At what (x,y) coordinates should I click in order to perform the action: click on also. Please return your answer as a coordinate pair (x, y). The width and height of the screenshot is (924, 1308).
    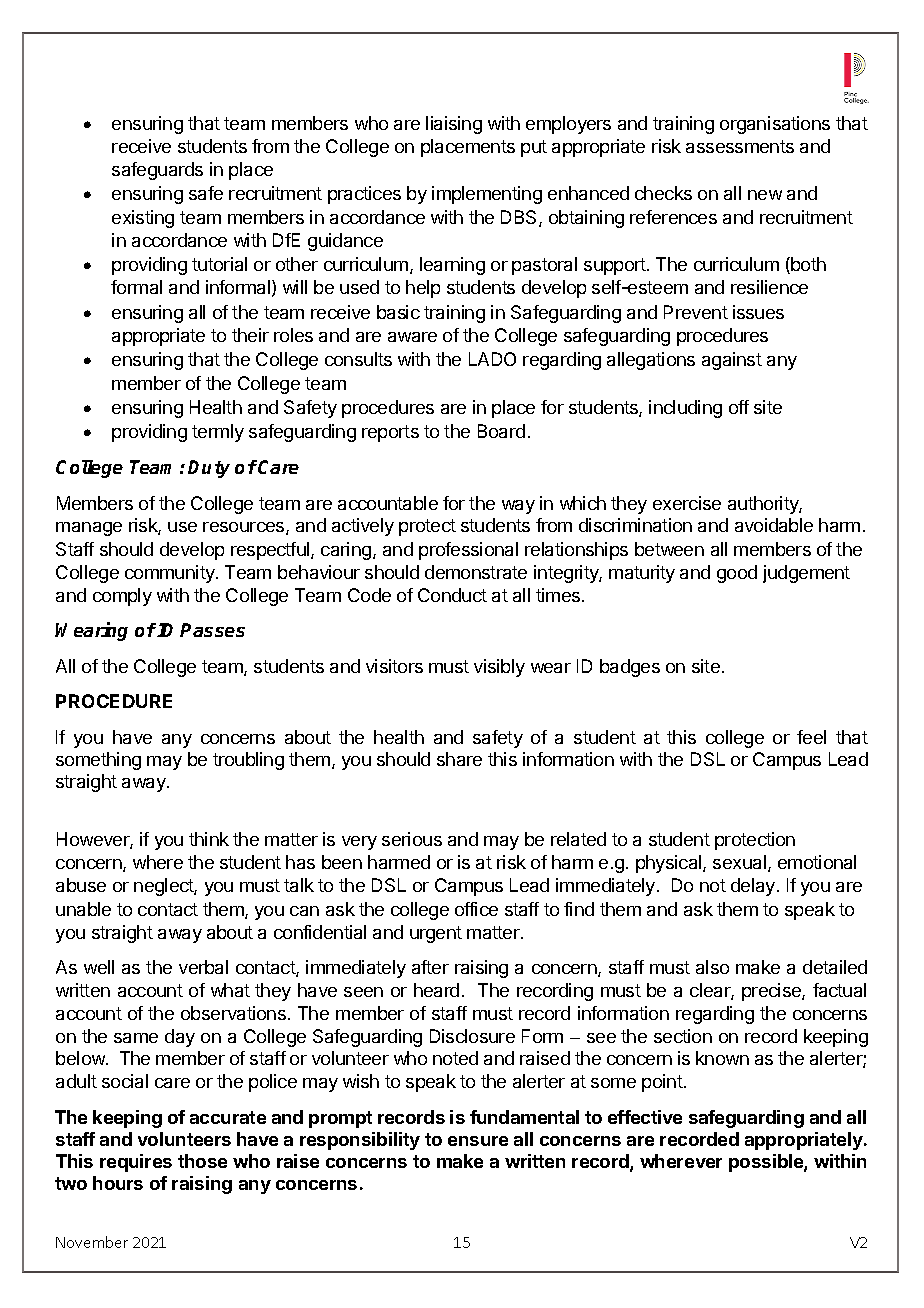
    Looking at the image, I should click on (712, 967).
